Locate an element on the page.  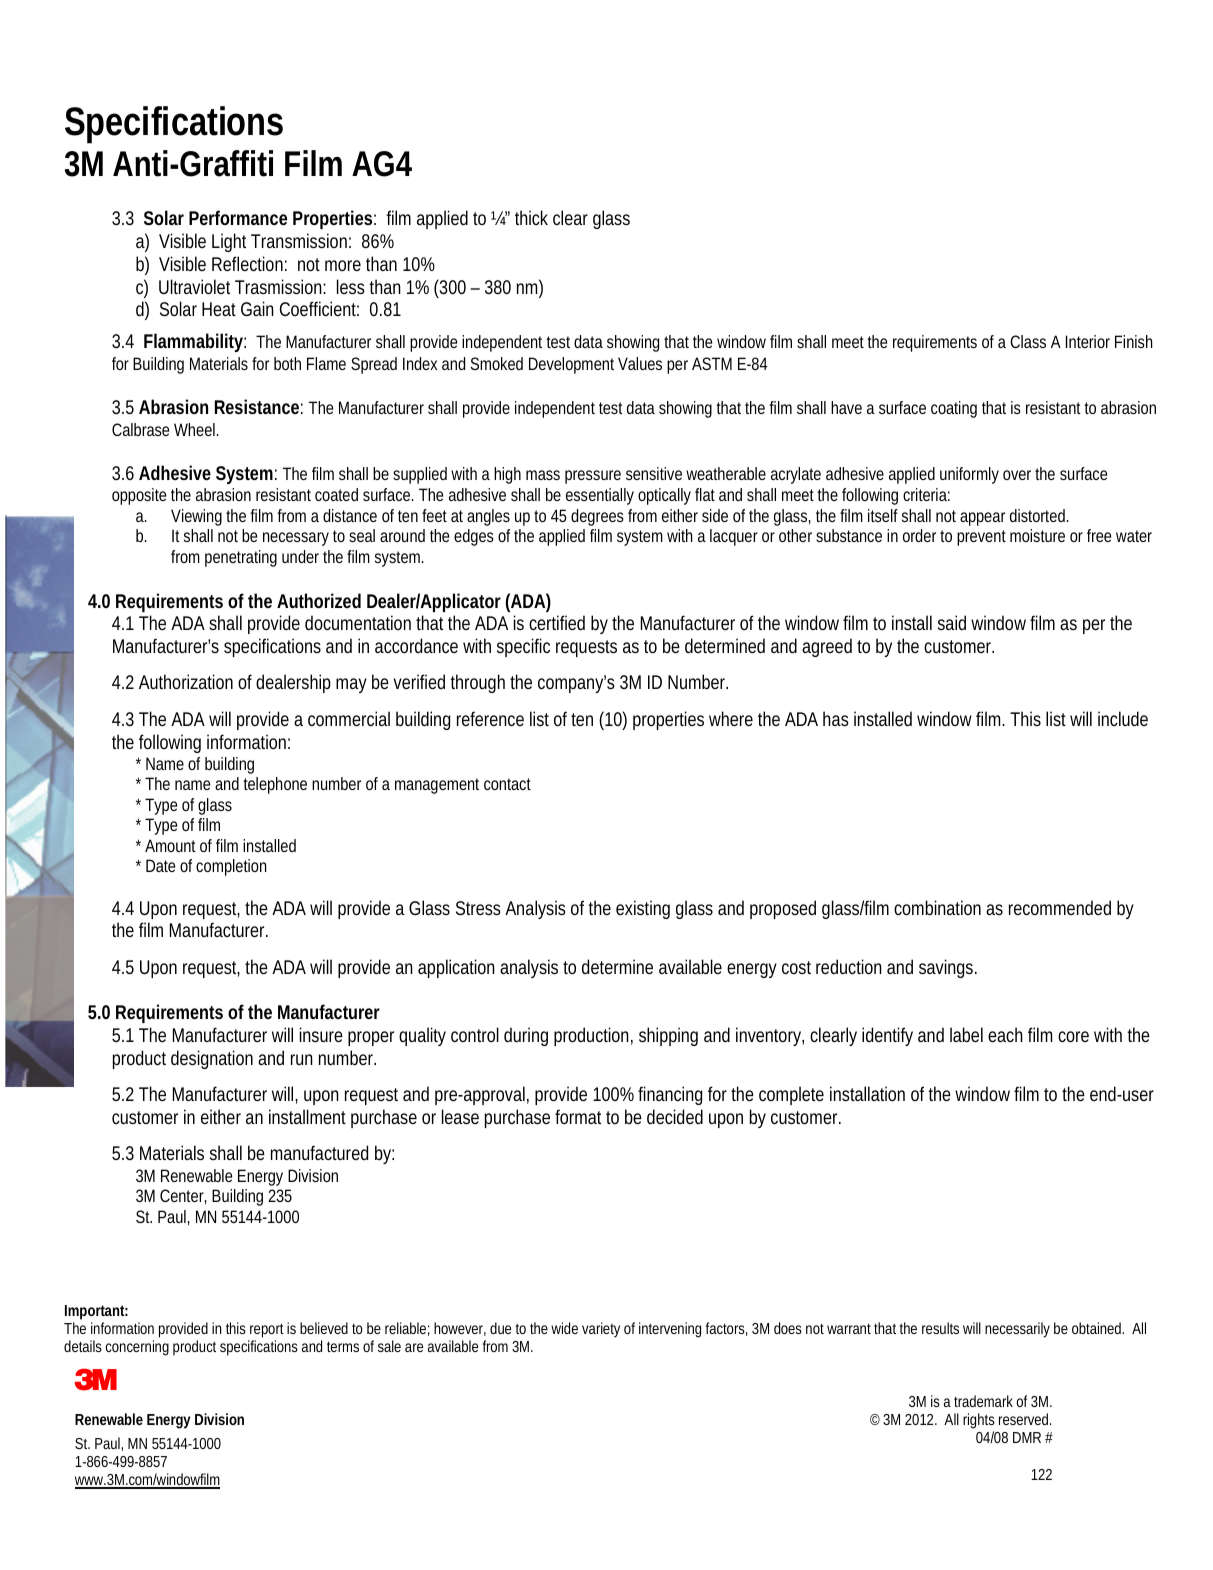
said is located at coordinates (952, 622).
